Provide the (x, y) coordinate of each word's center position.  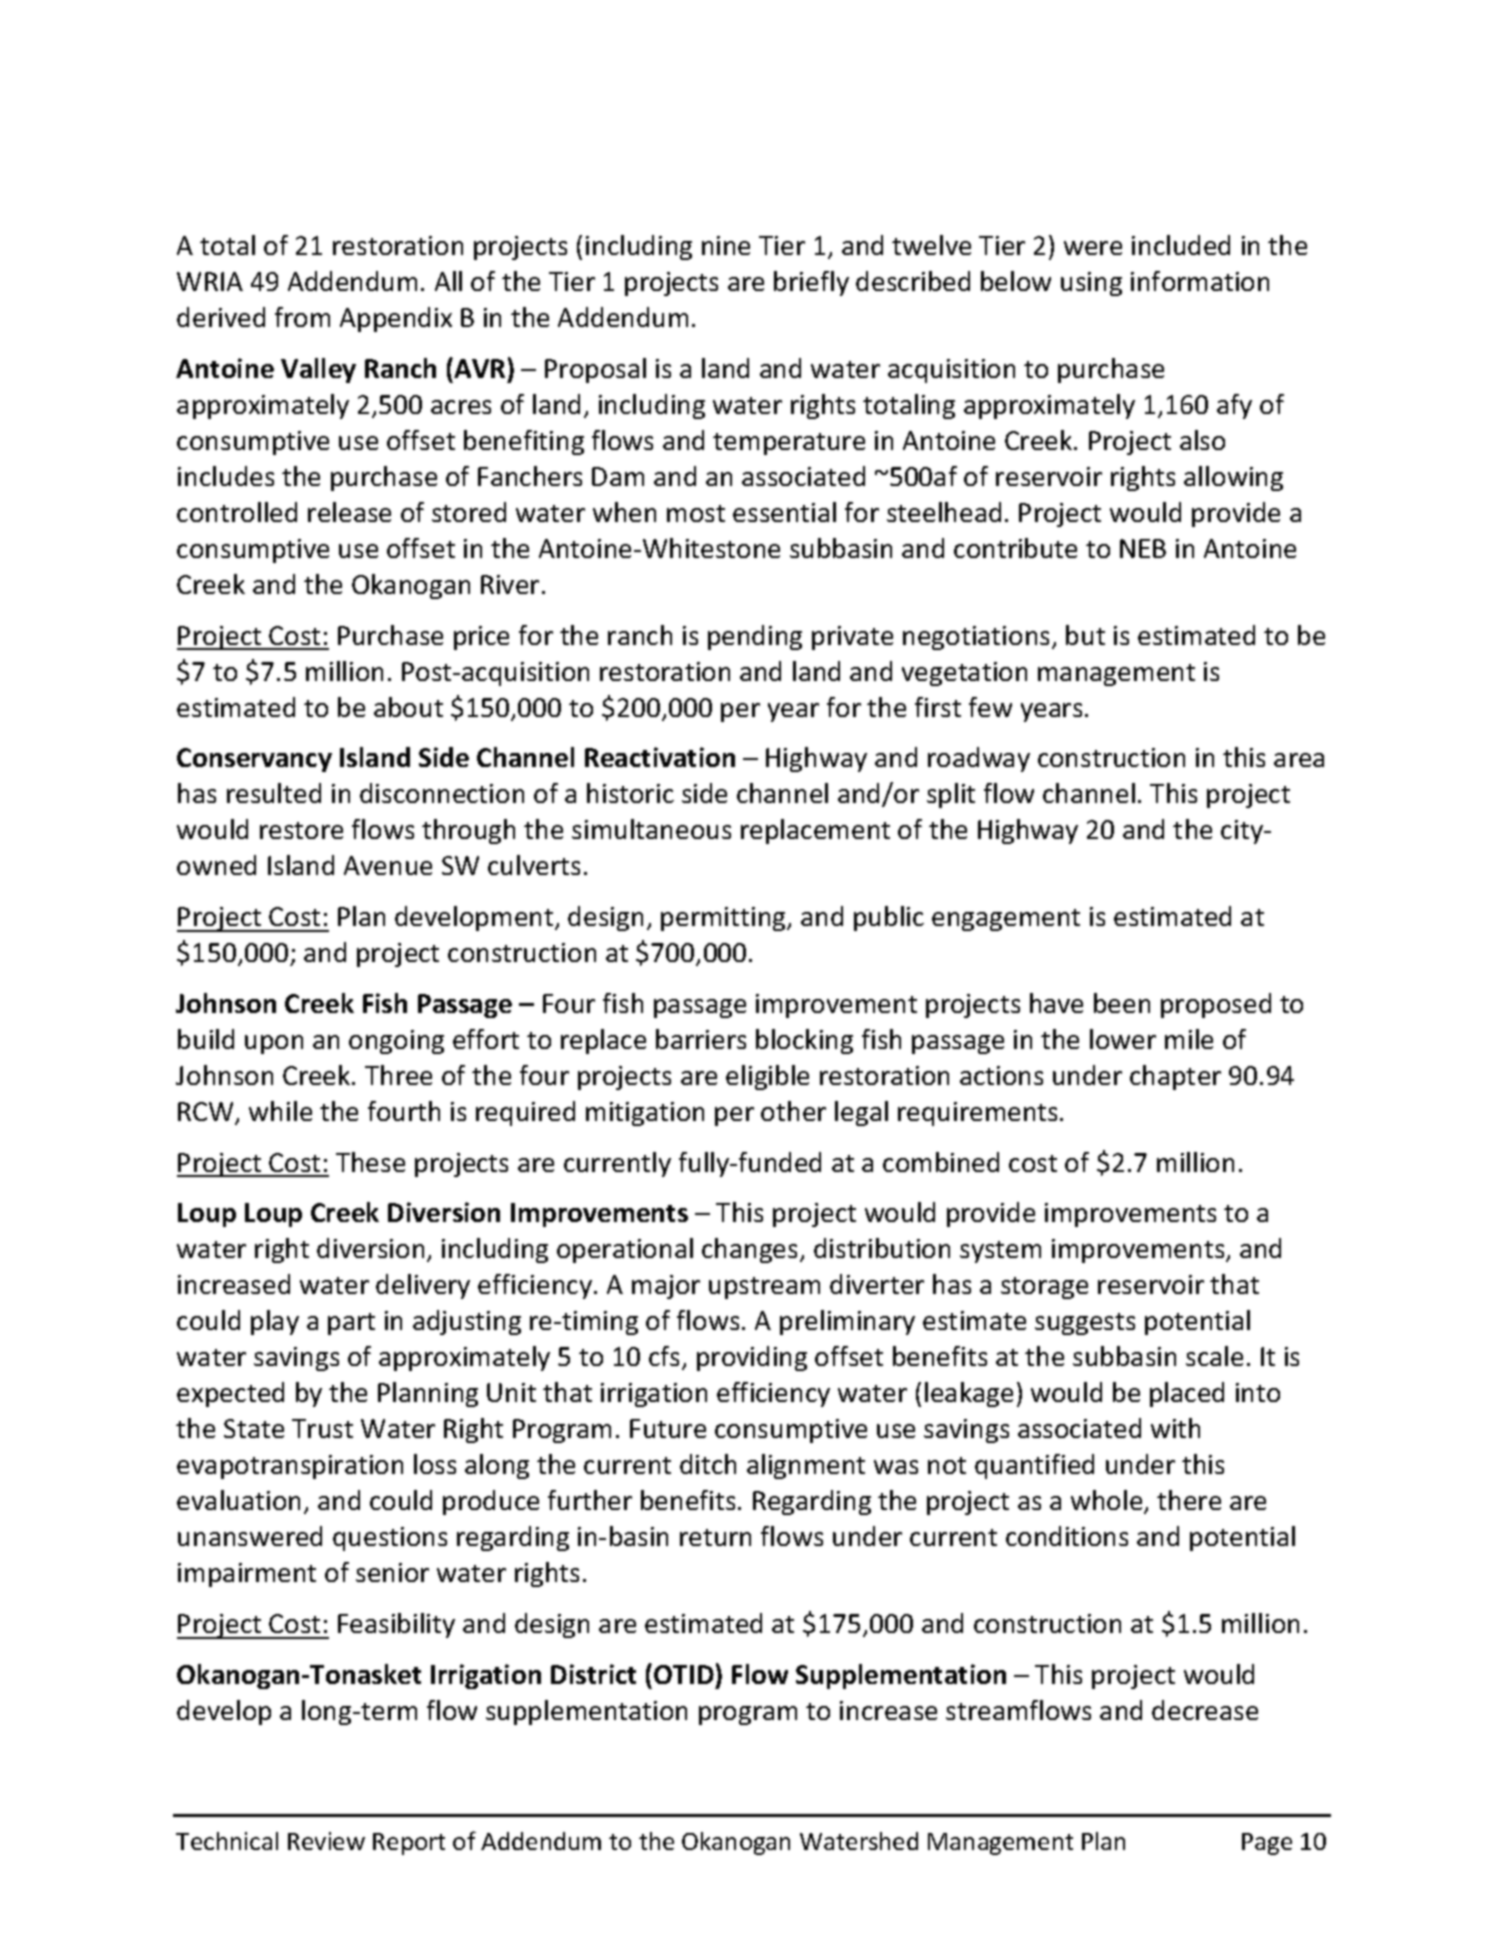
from (302, 317)
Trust (322, 1428)
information (1200, 281)
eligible (767, 1077)
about (408, 707)
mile (1189, 1039)
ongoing (396, 1042)
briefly (811, 283)
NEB (1143, 548)
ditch (708, 1464)
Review (326, 1841)
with (1175, 1428)
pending (755, 637)
